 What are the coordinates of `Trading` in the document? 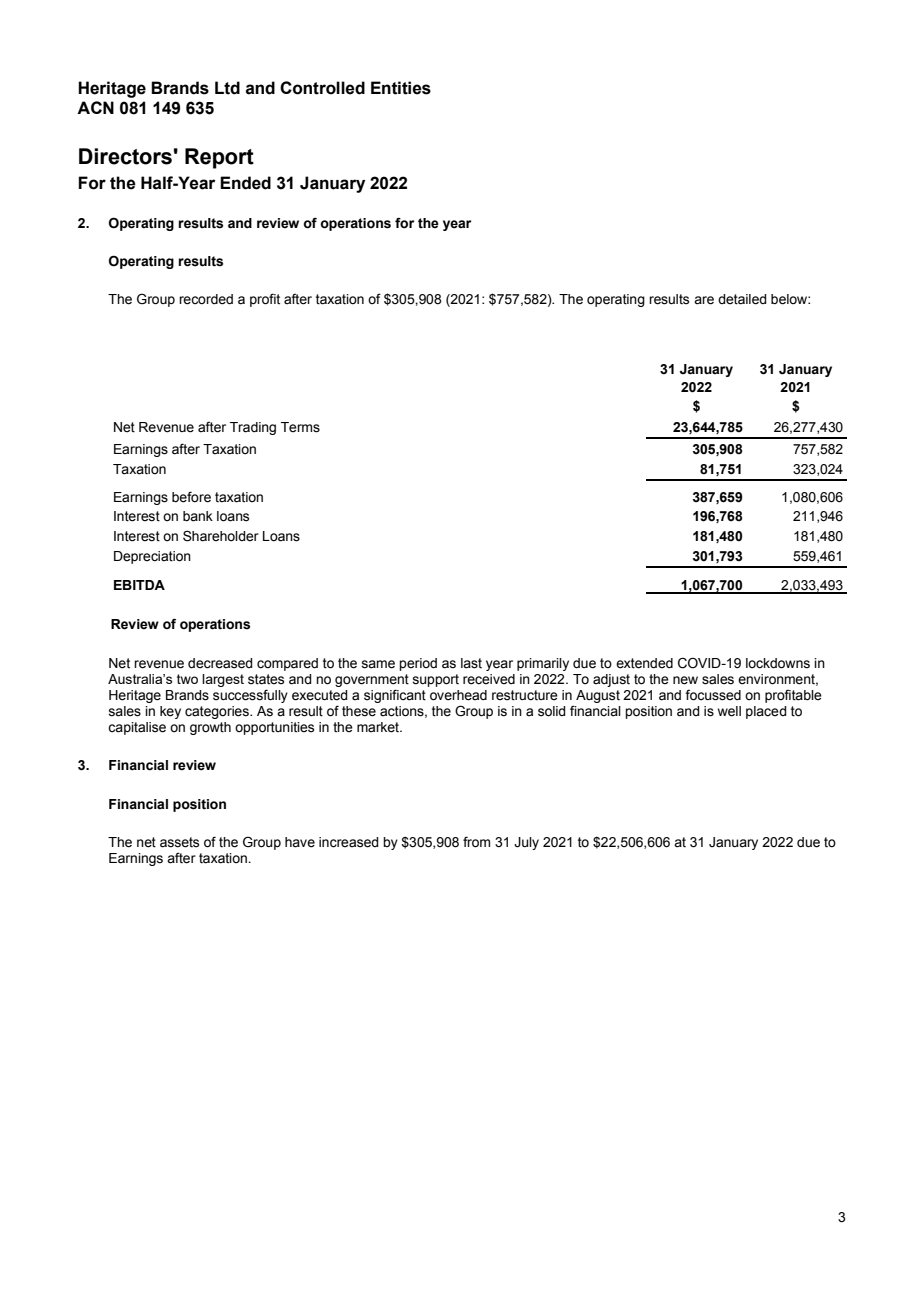 It's located at (253, 428).
